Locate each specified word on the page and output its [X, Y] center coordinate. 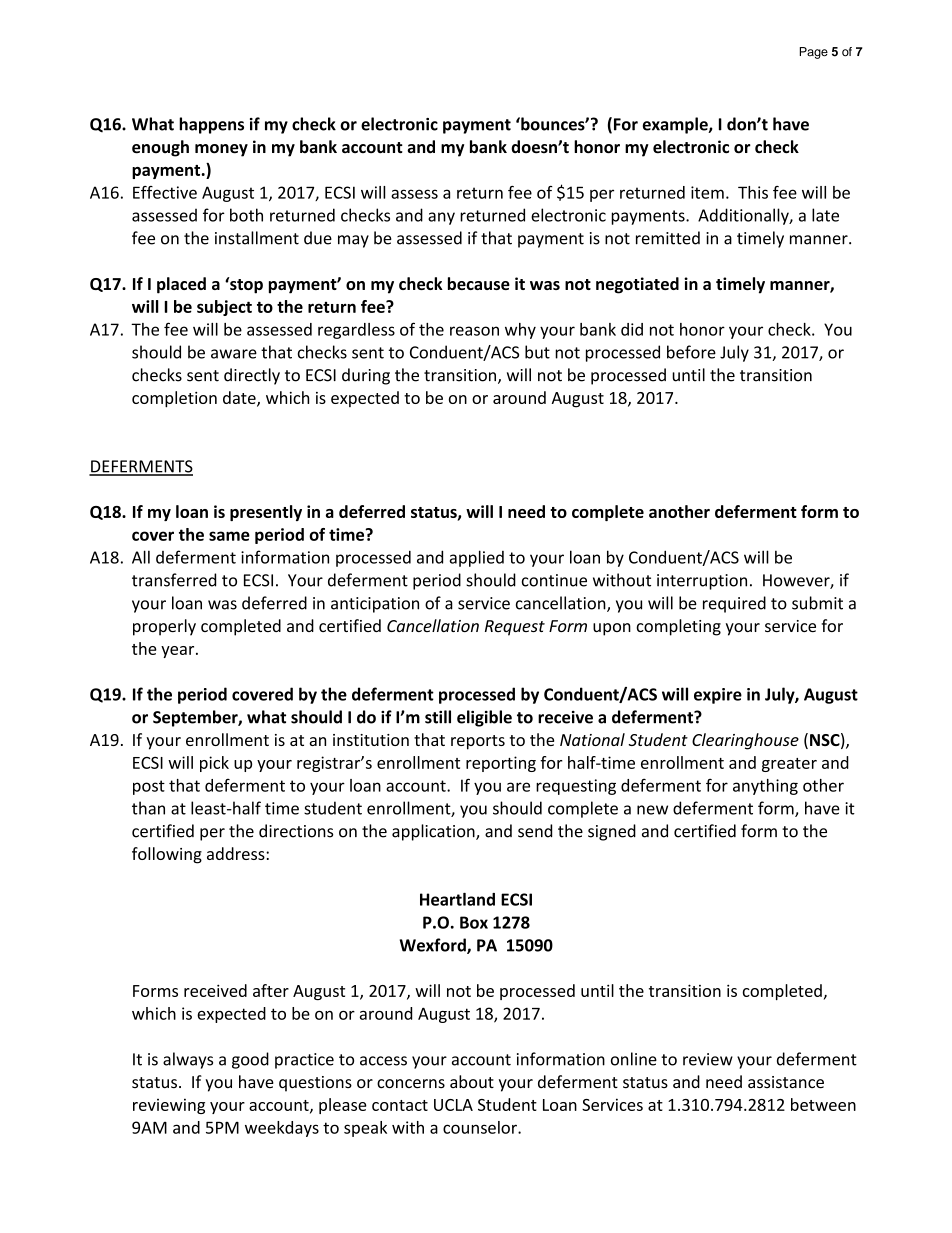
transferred [174, 580]
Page [814, 53]
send [535, 831]
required [734, 604]
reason [474, 331]
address [237, 853]
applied [477, 558]
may [353, 241]
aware [234, 354]
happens [211, 125]
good [250, 1060]
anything [765, 787]
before [691, 352]
